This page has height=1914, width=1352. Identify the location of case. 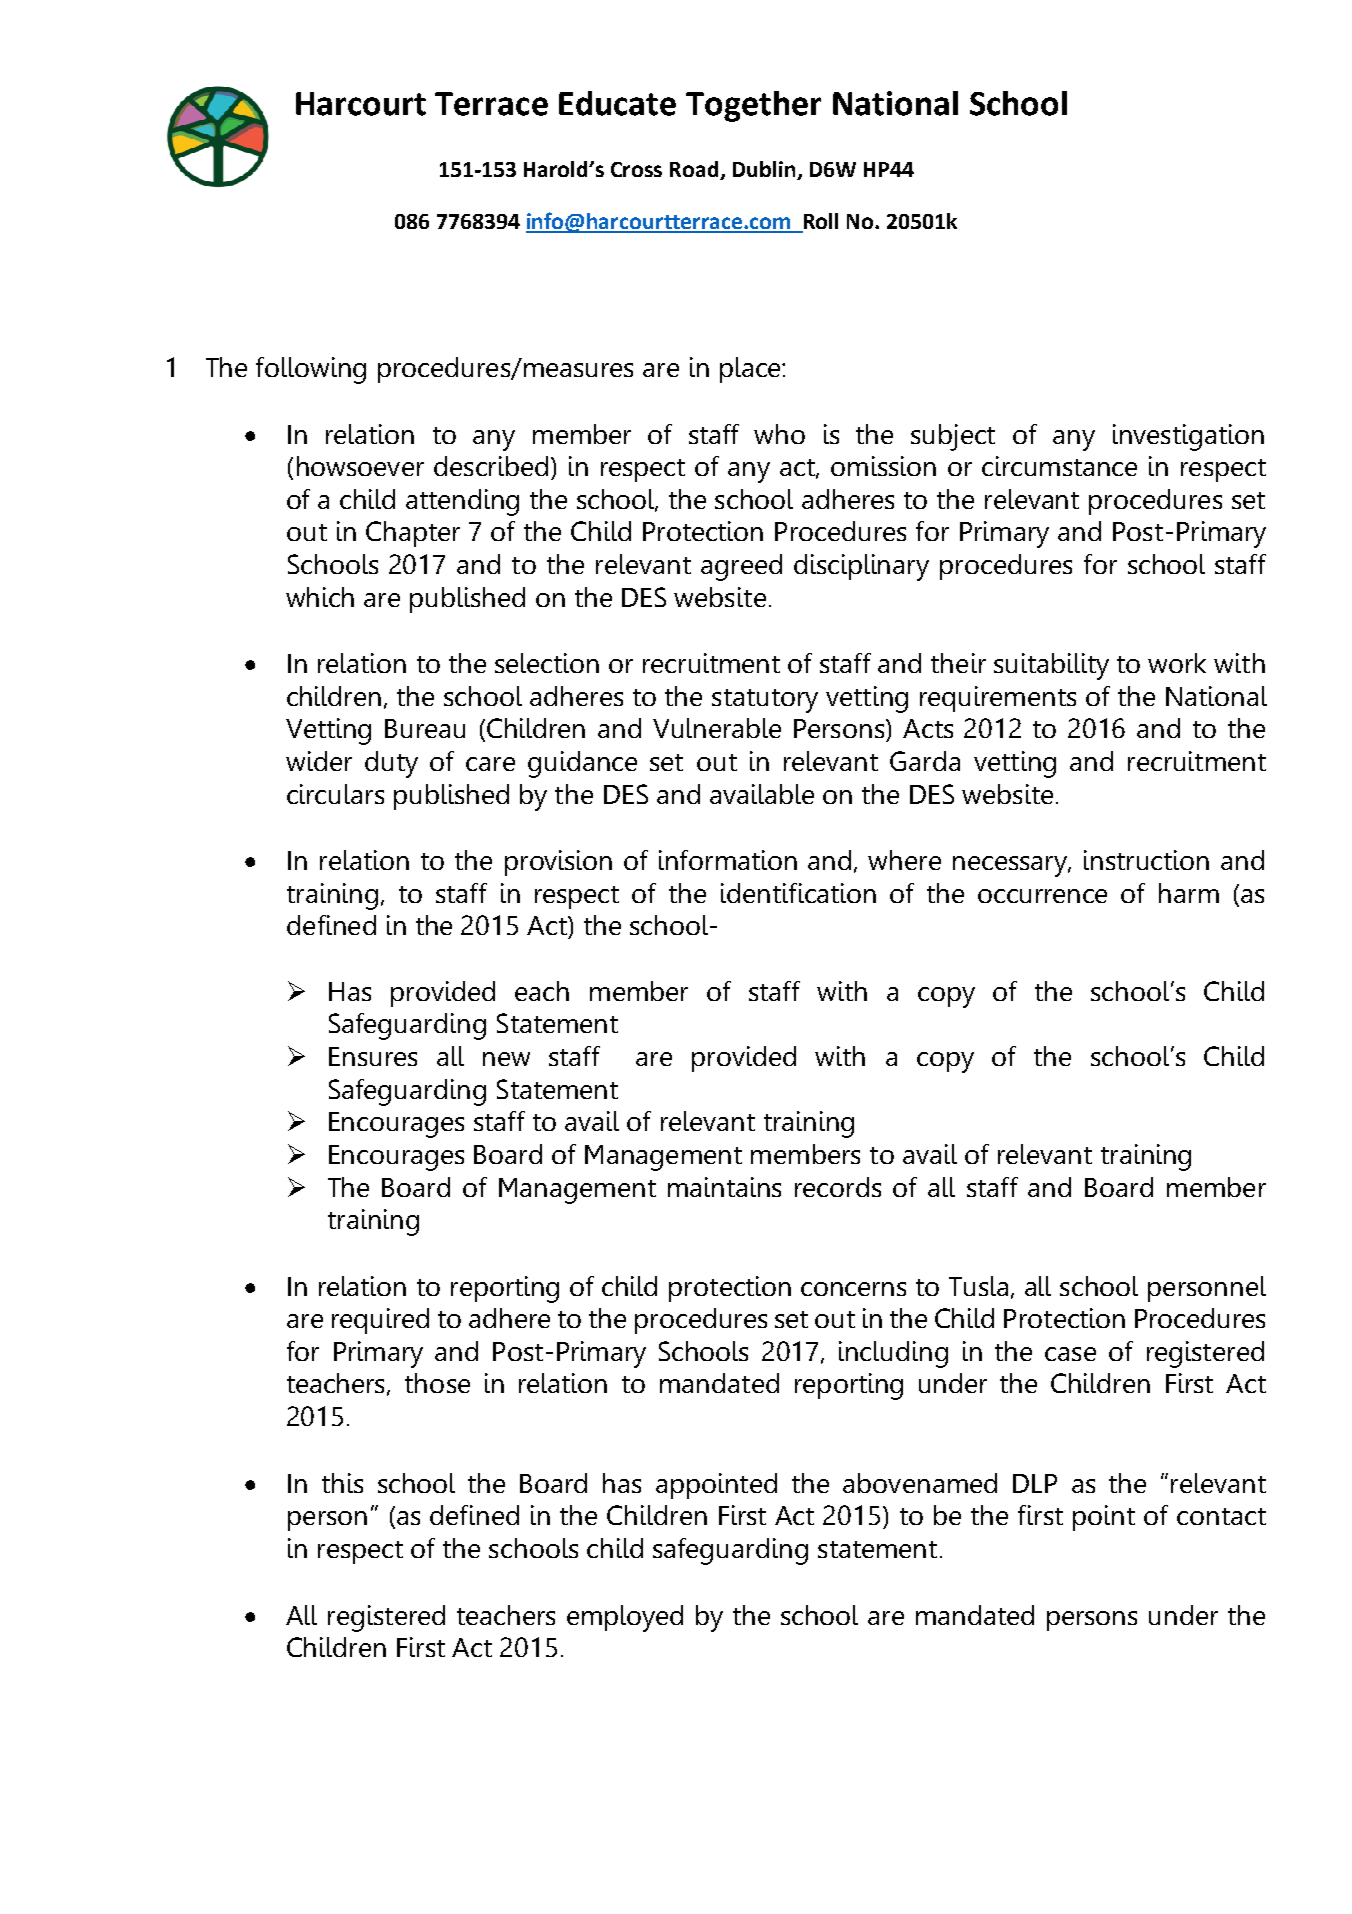
(1070, 1354).
